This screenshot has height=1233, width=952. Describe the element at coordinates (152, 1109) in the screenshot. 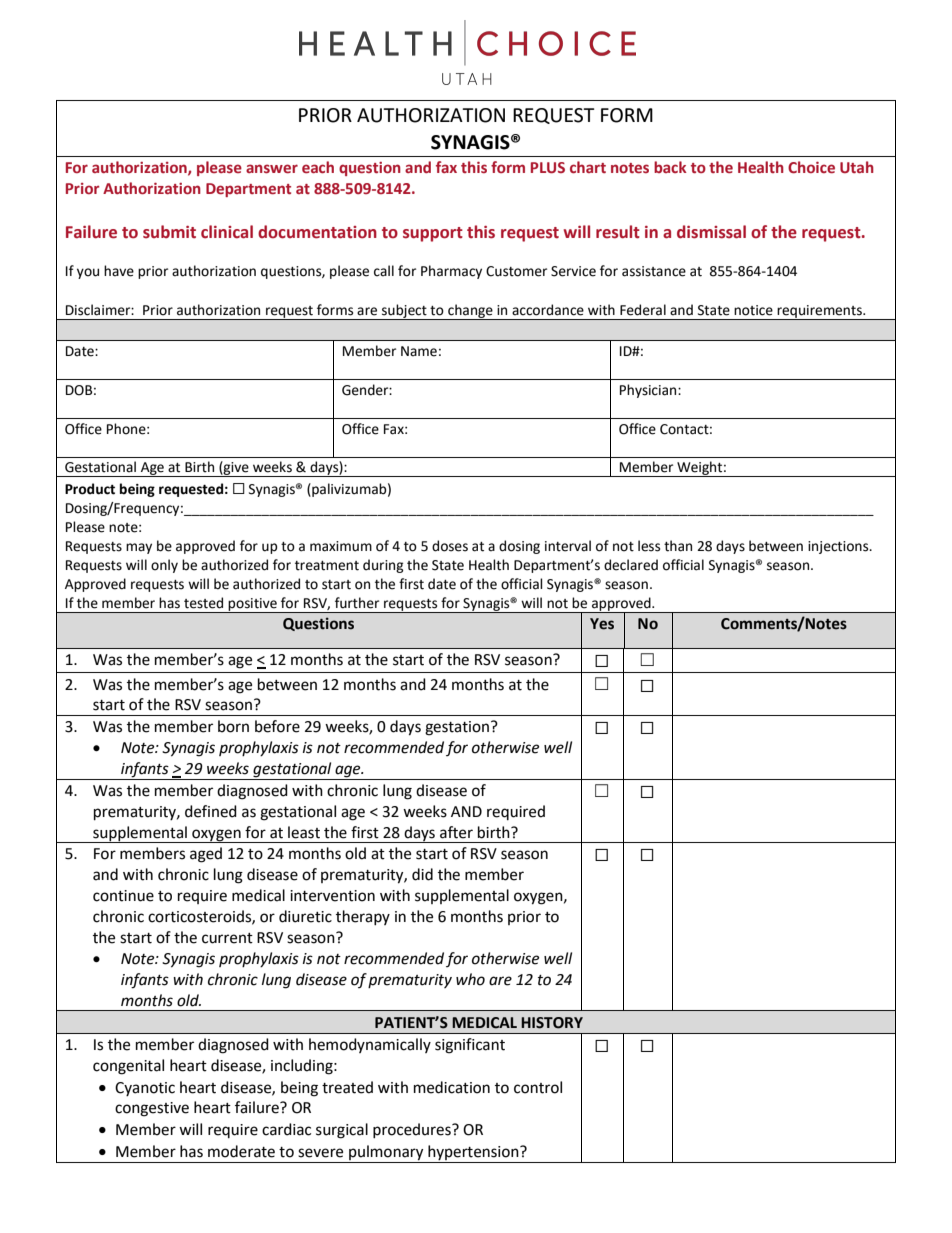

I see `congestive` at that location.
